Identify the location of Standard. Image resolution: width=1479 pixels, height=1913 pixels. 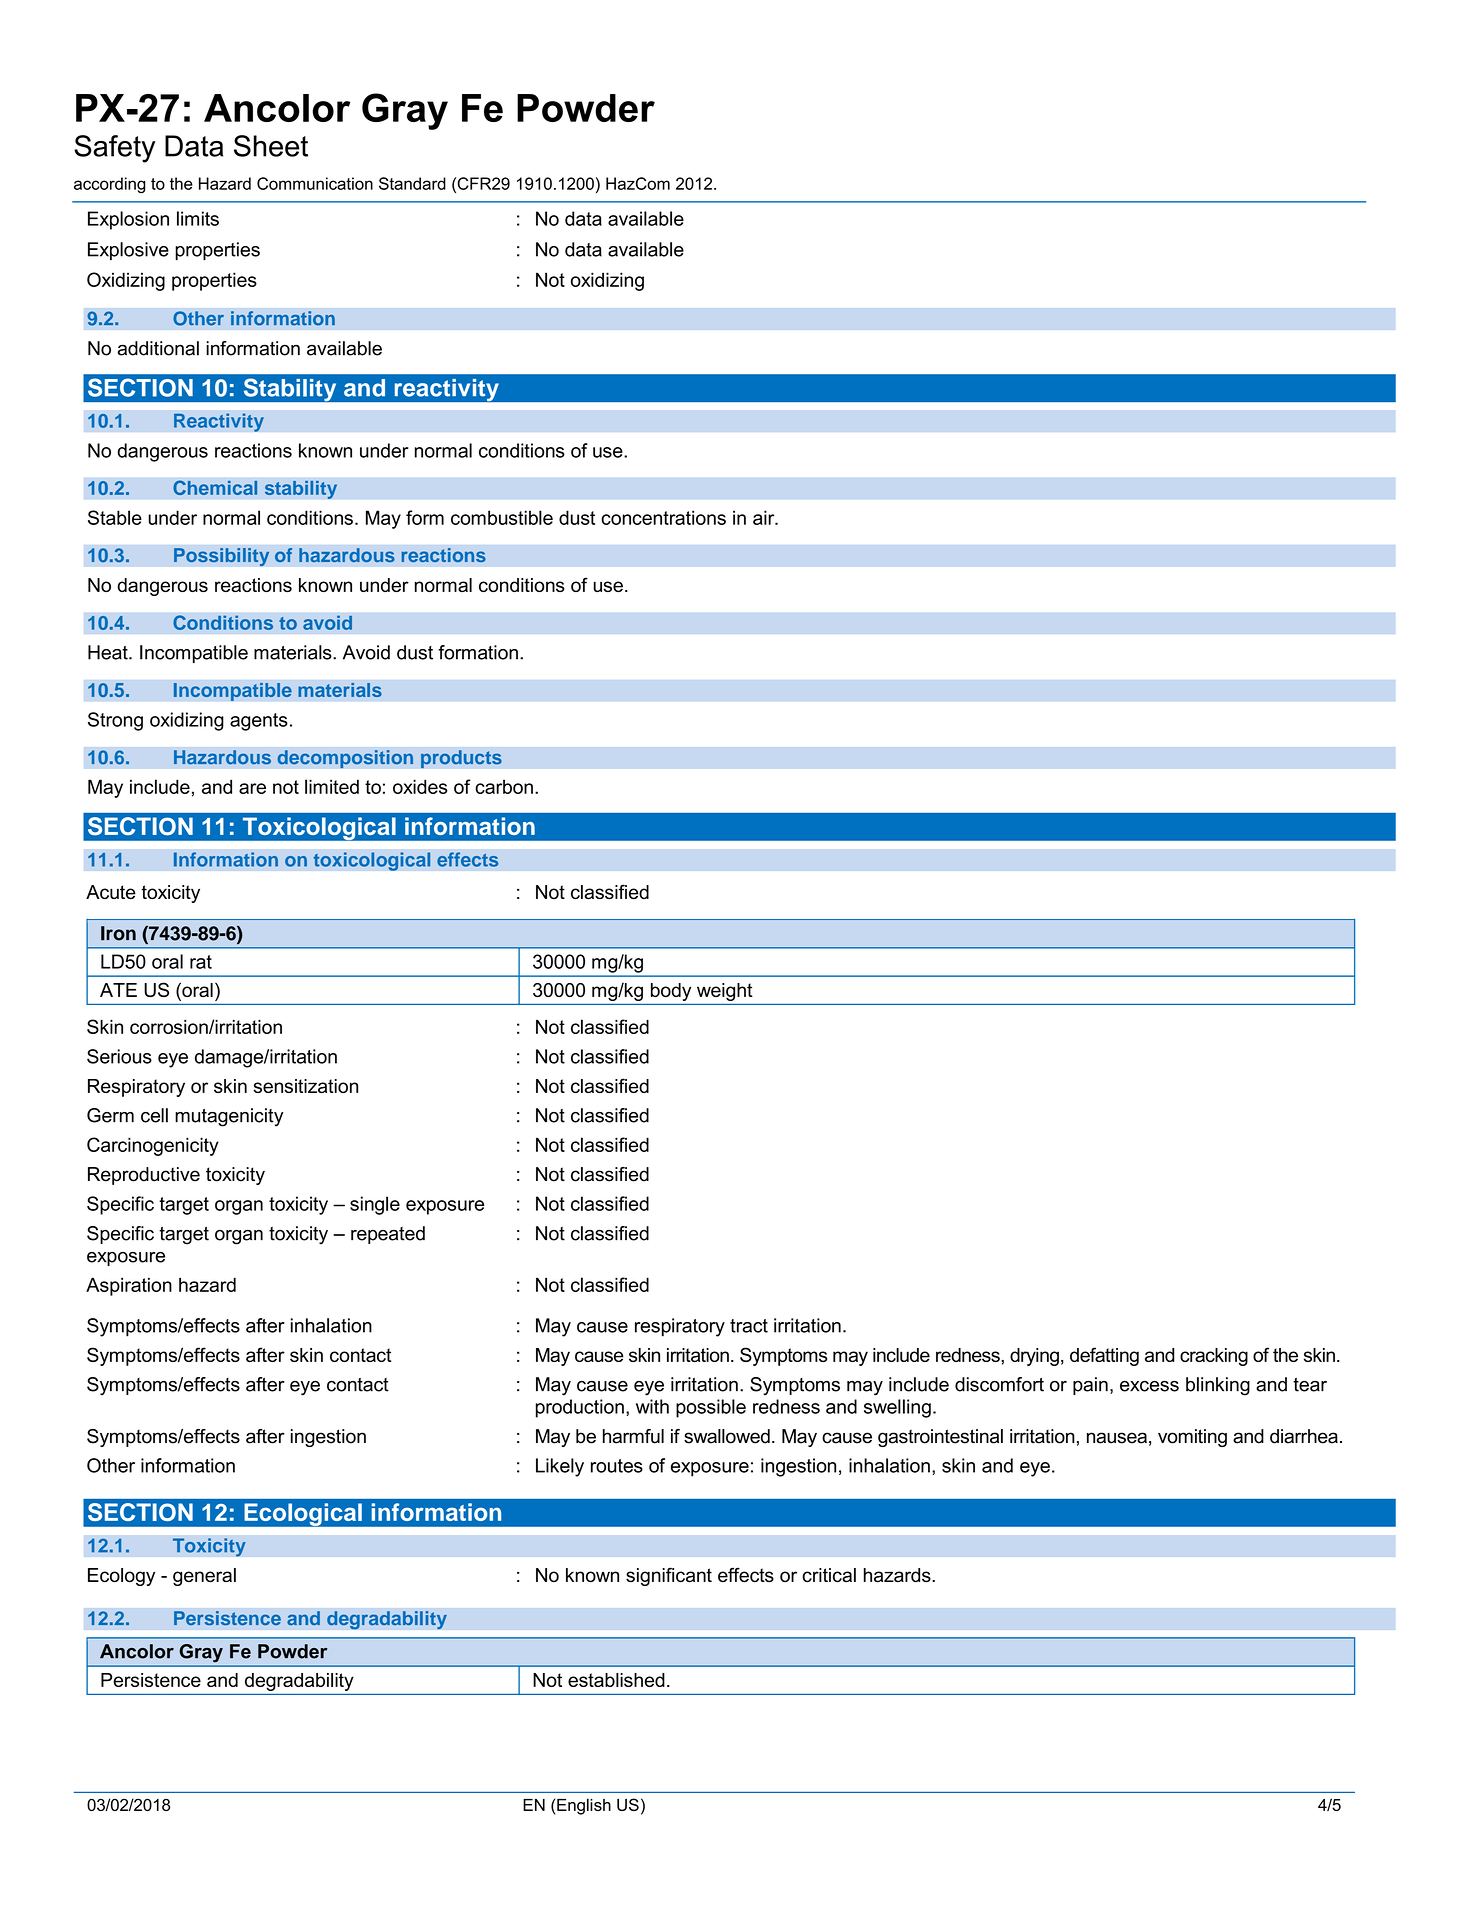
(412, 183).
